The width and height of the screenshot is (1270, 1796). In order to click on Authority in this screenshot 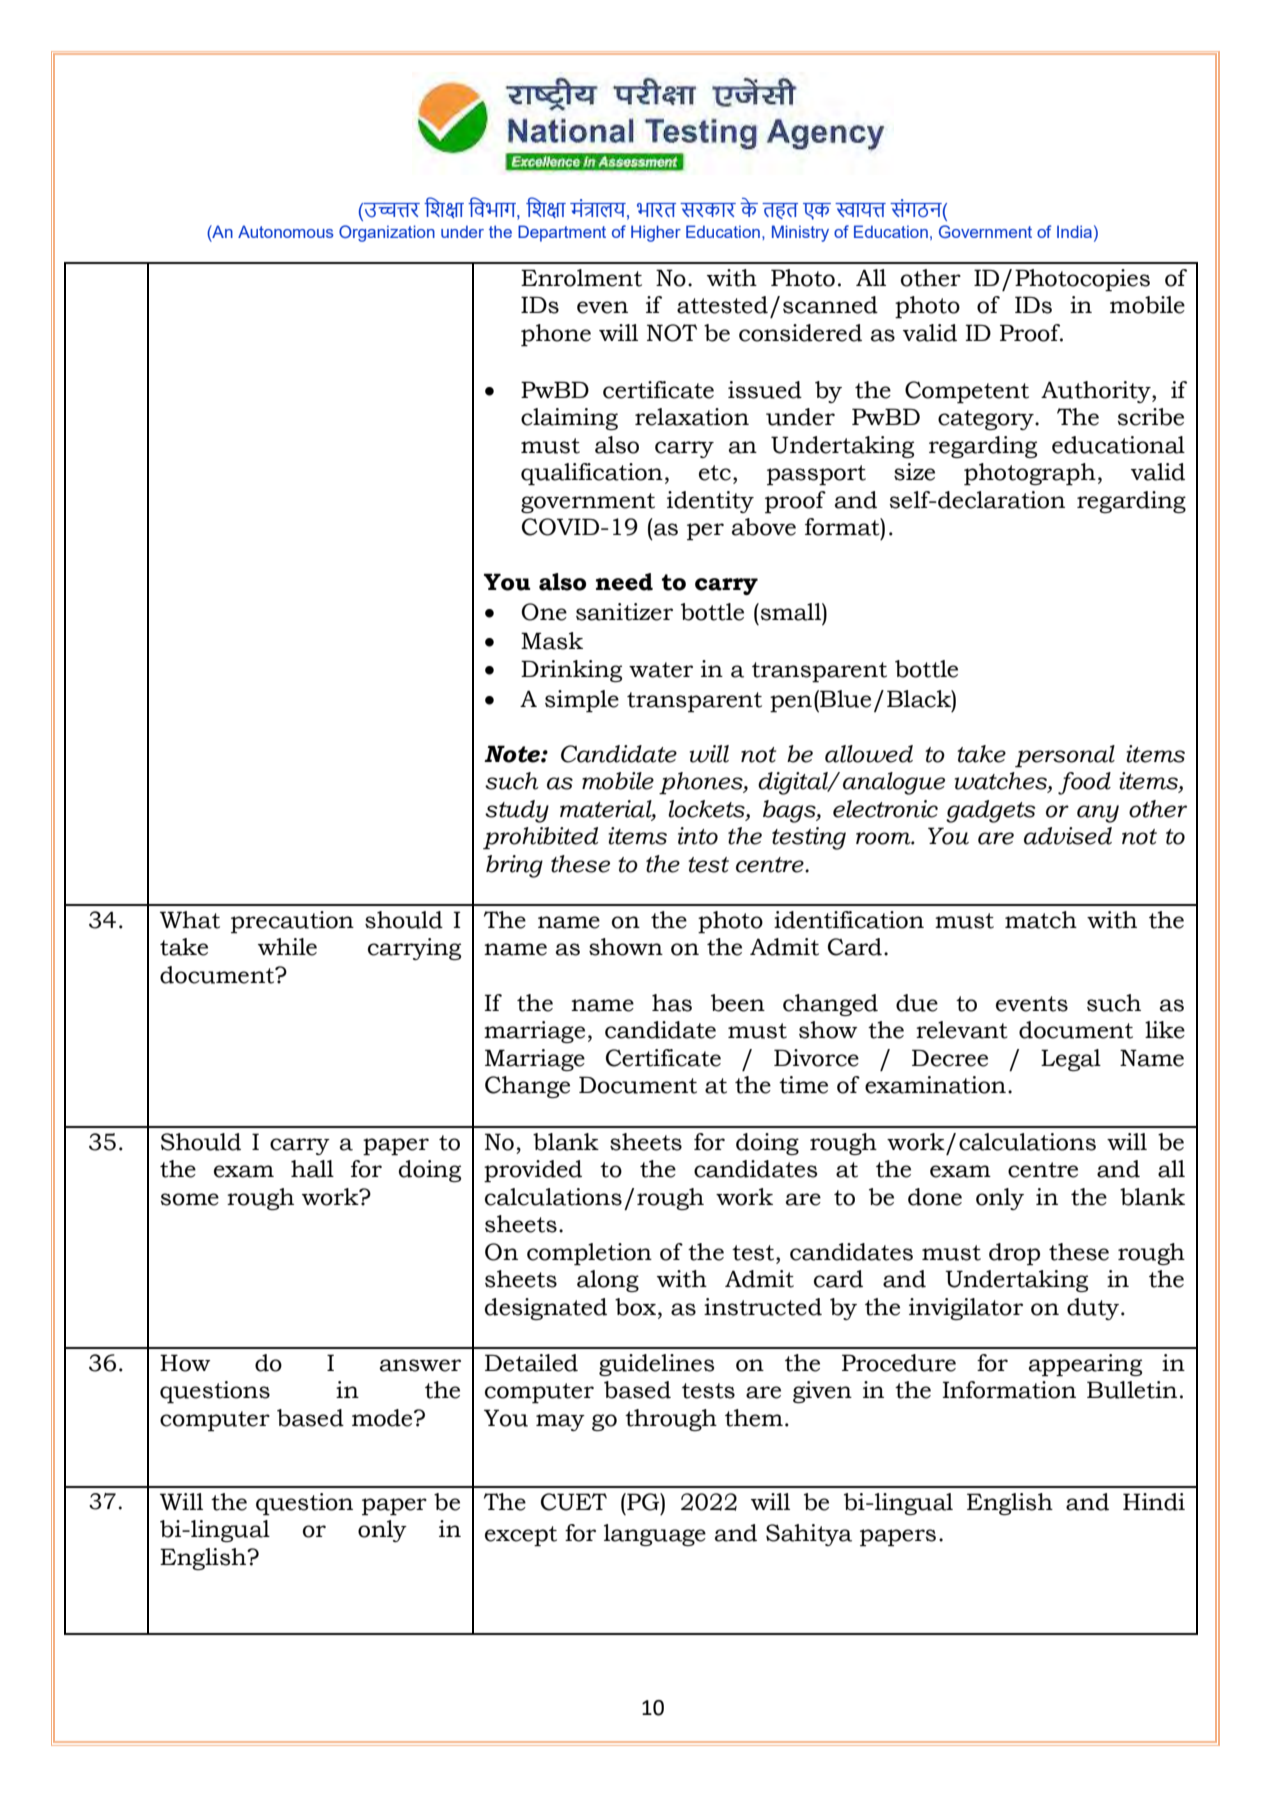, I will do `click(1097, 392)`.
